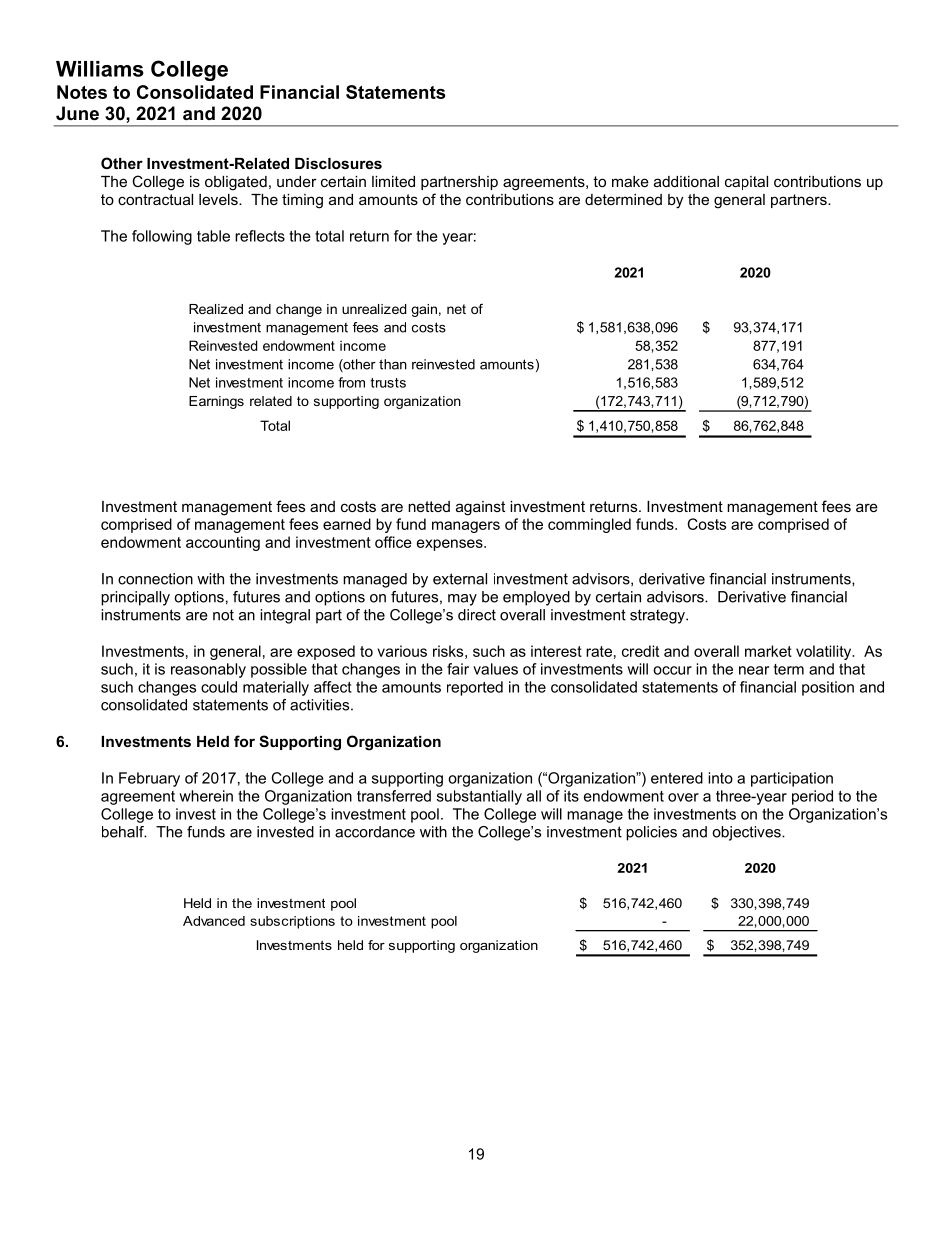 The image size is (952, 1233). What do you see at coordinates (77, 113) in the page?
I see `June` at bounding box center [77, 113].
